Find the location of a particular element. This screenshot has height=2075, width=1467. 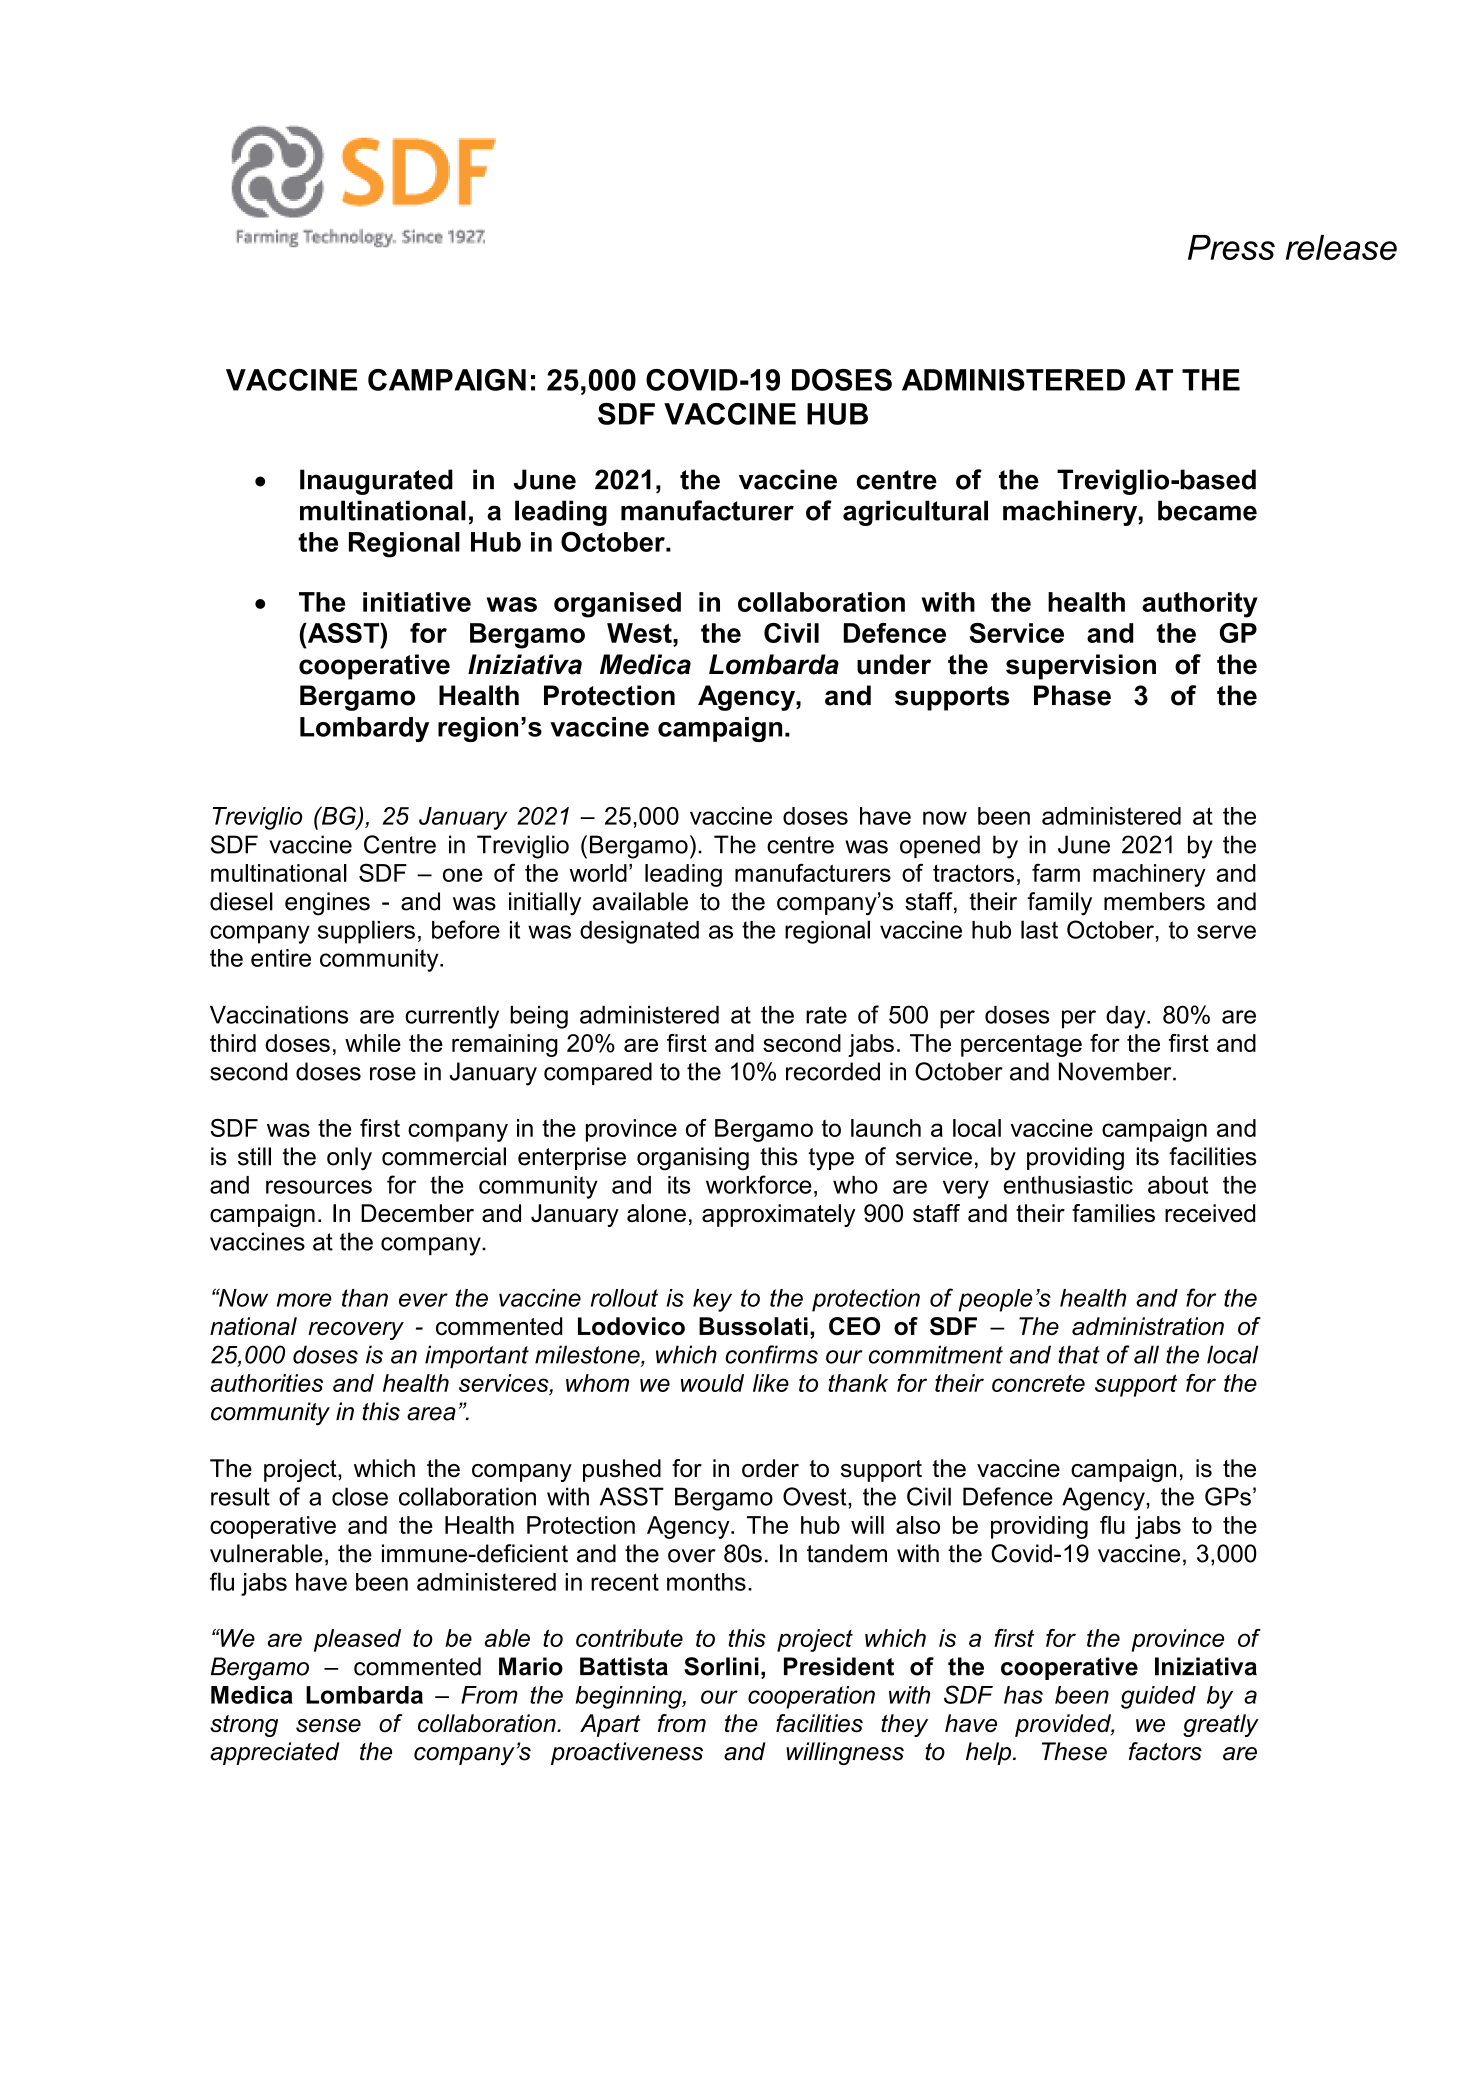

sense is located at coordinates (328, 1726).
